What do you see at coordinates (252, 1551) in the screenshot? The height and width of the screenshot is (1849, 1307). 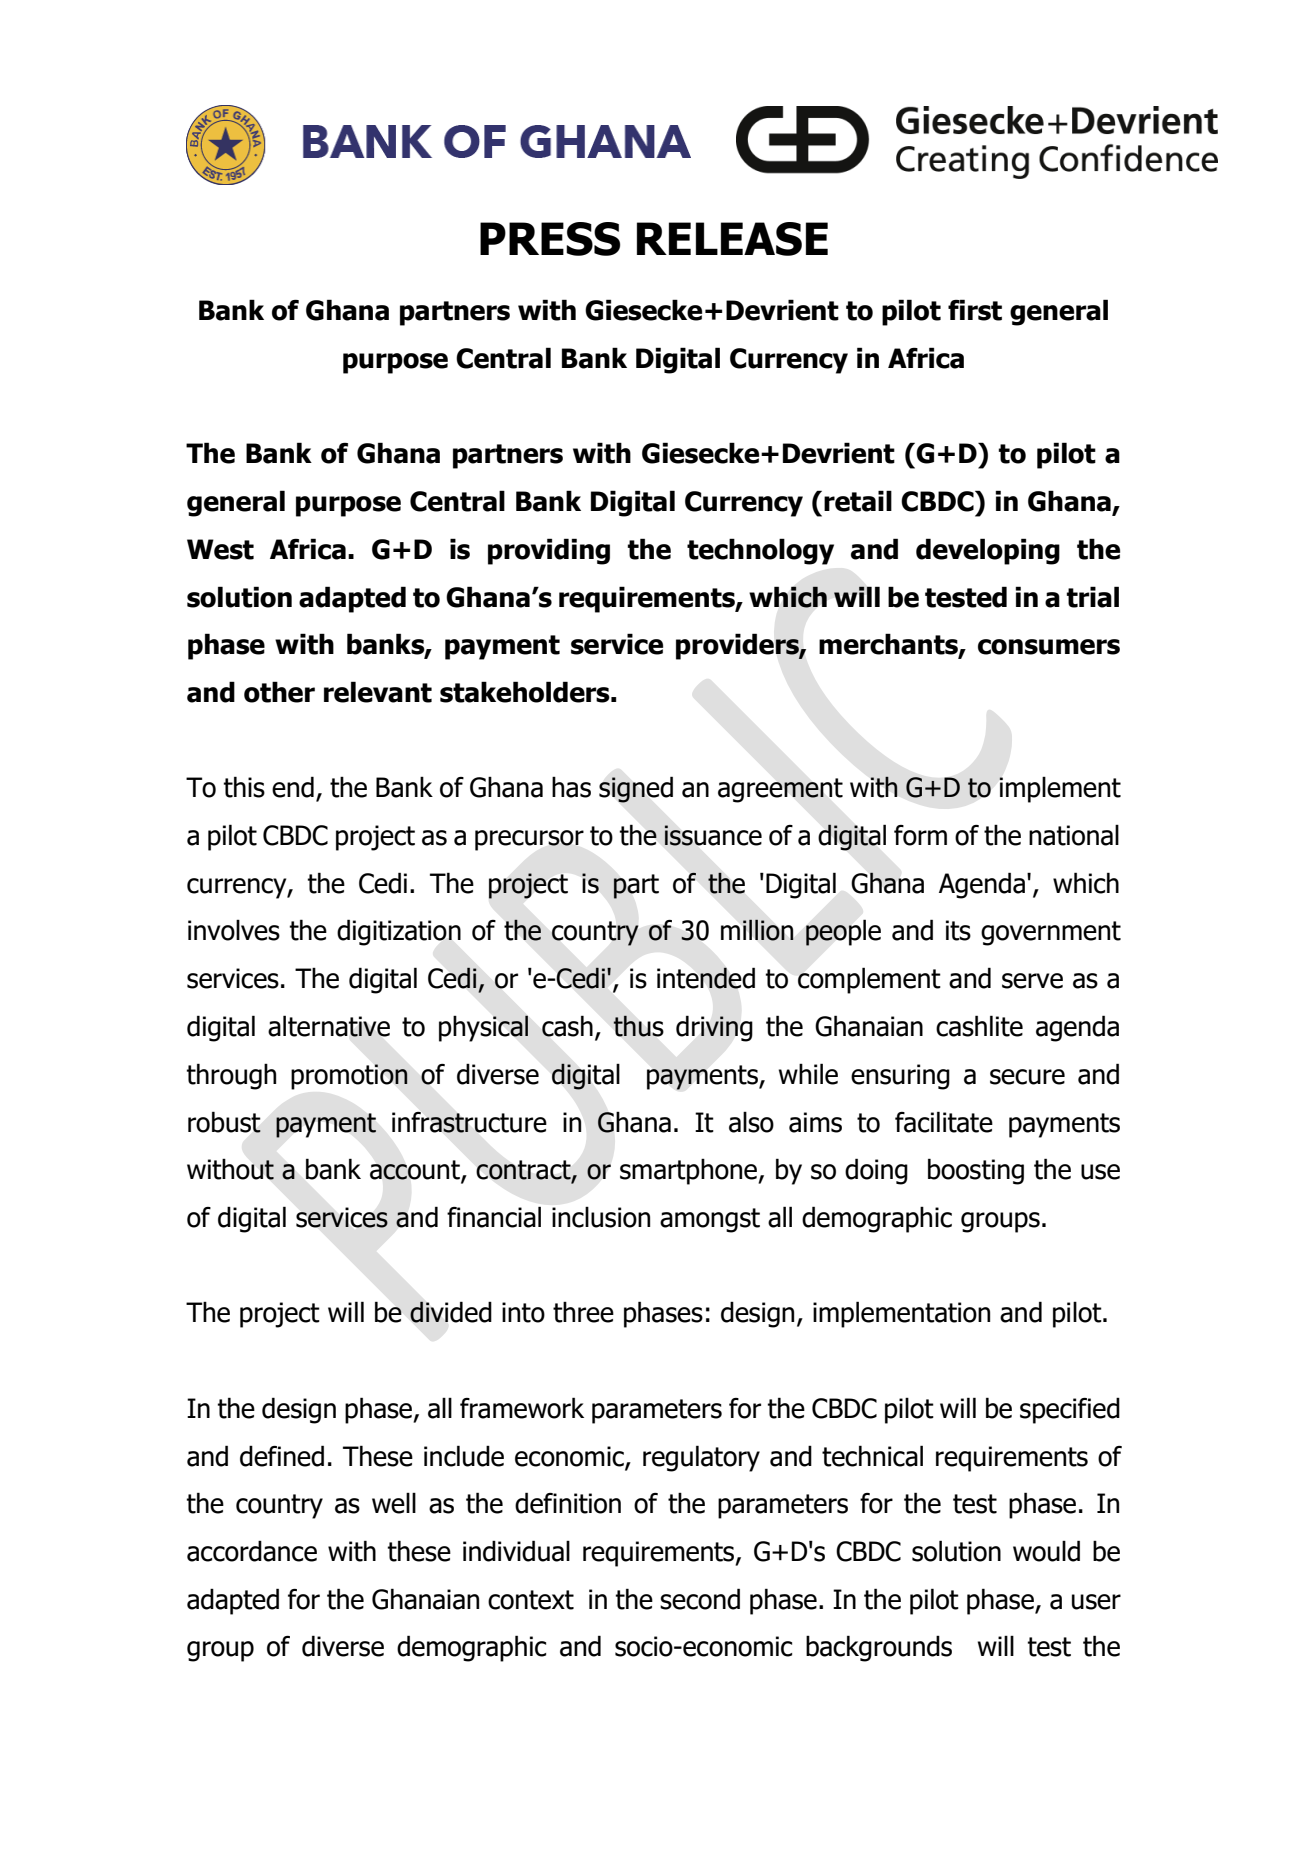 I see `accordance` at bounding box center [252, 1551].
